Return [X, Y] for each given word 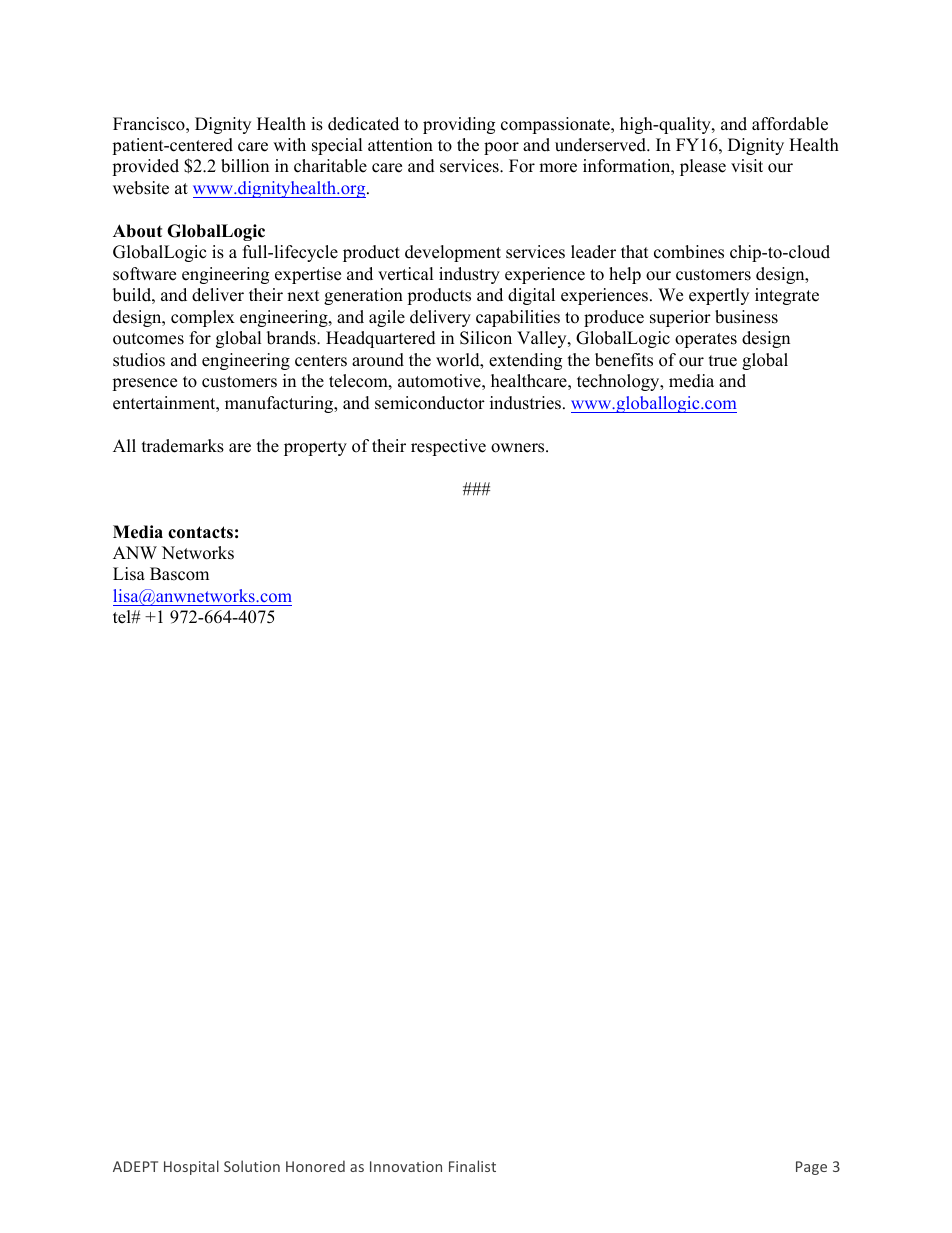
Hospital [191, 1167]
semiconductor [430, 403]
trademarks [183, 446]
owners [519, 448]
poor [501, 148]
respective [448, 447]
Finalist [472, 1166]
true [723, 361]
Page [811, 1168]
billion [245, 166]
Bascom [179, 574]
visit [747, 166]
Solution [252, 1166]
